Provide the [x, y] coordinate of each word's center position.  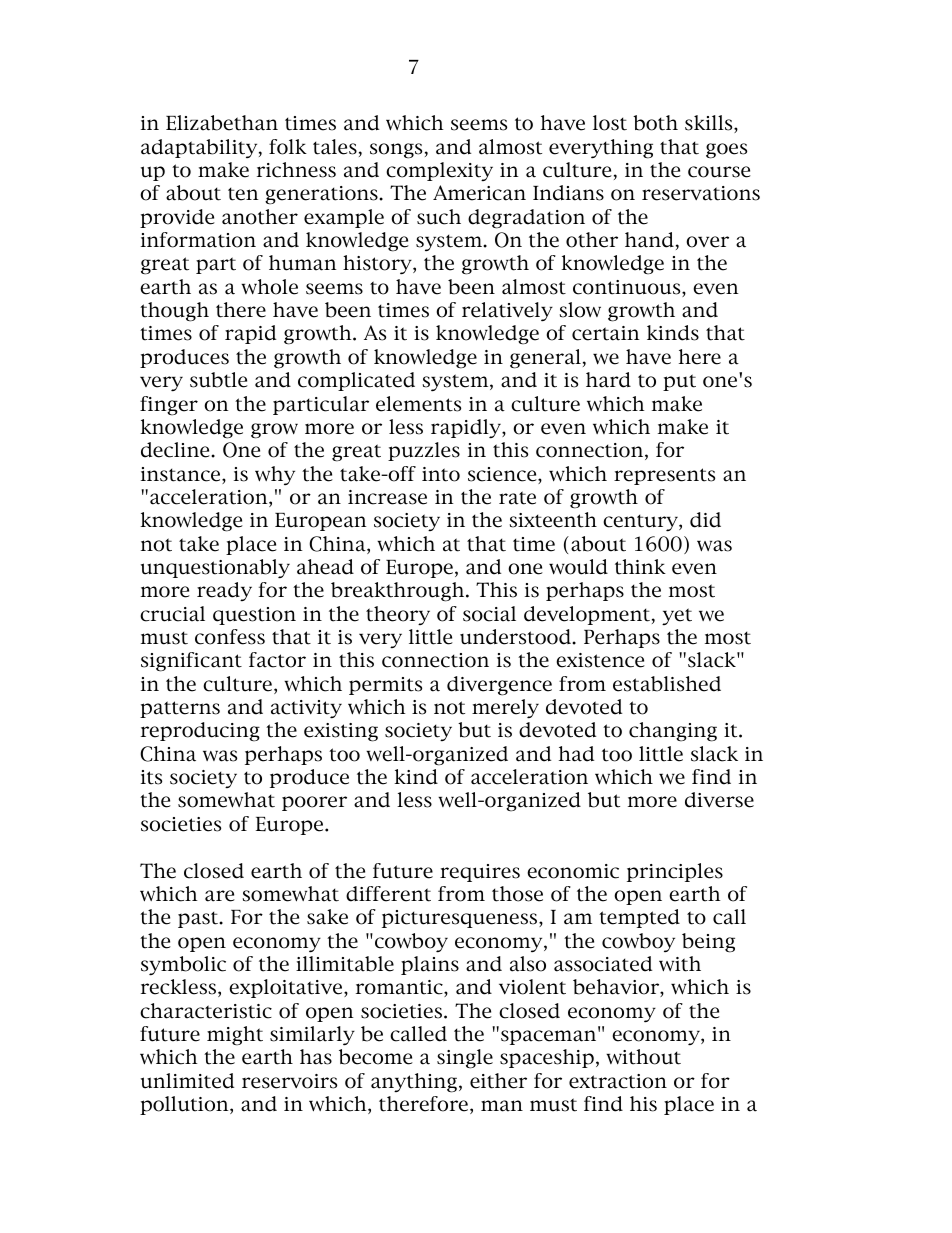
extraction [618, 1081]
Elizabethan [222, 123]
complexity [439, 171]
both [655, 123]
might [235, 1036]
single [465, 1059]
